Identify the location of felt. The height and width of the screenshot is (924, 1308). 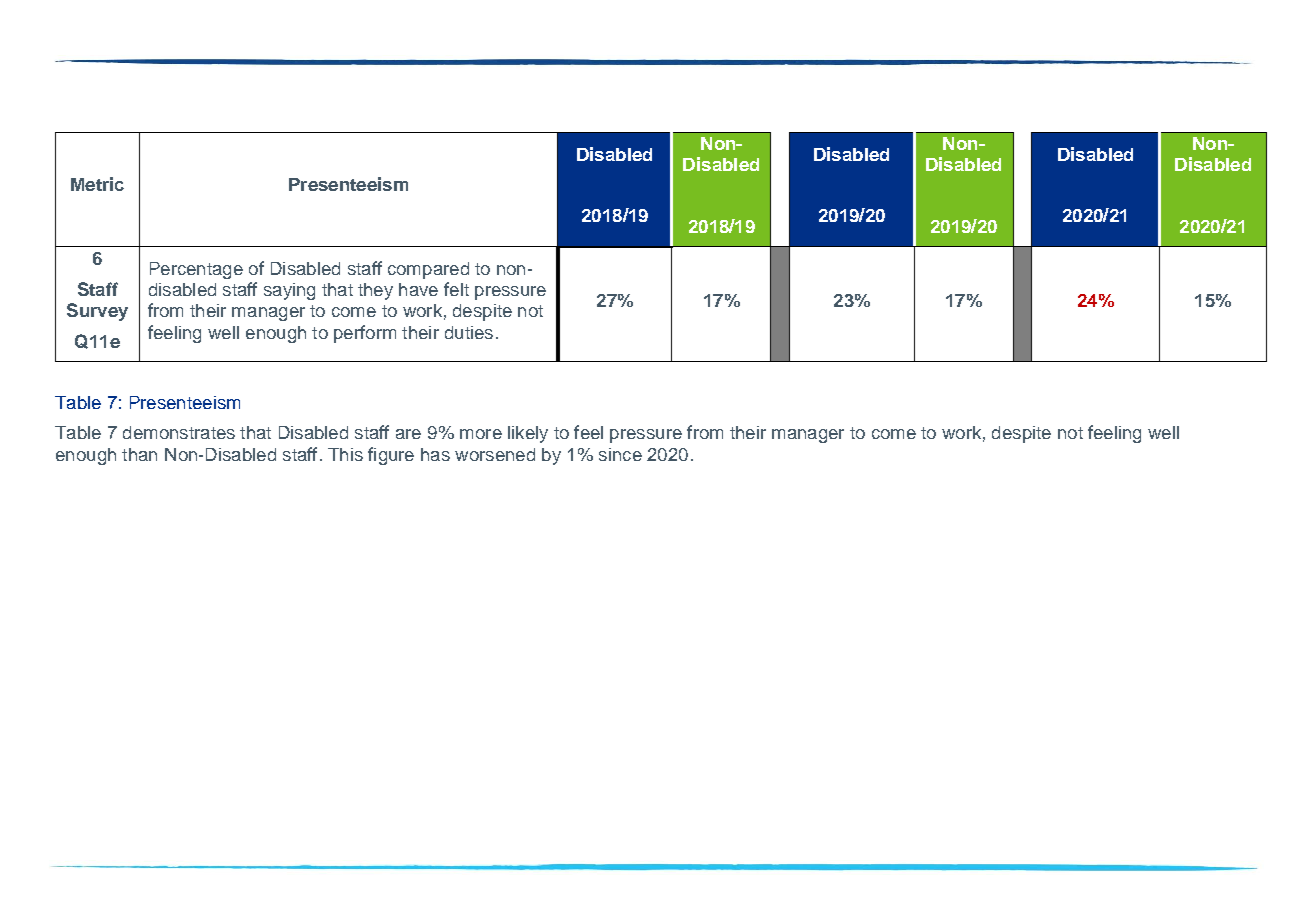
(456, 289).
